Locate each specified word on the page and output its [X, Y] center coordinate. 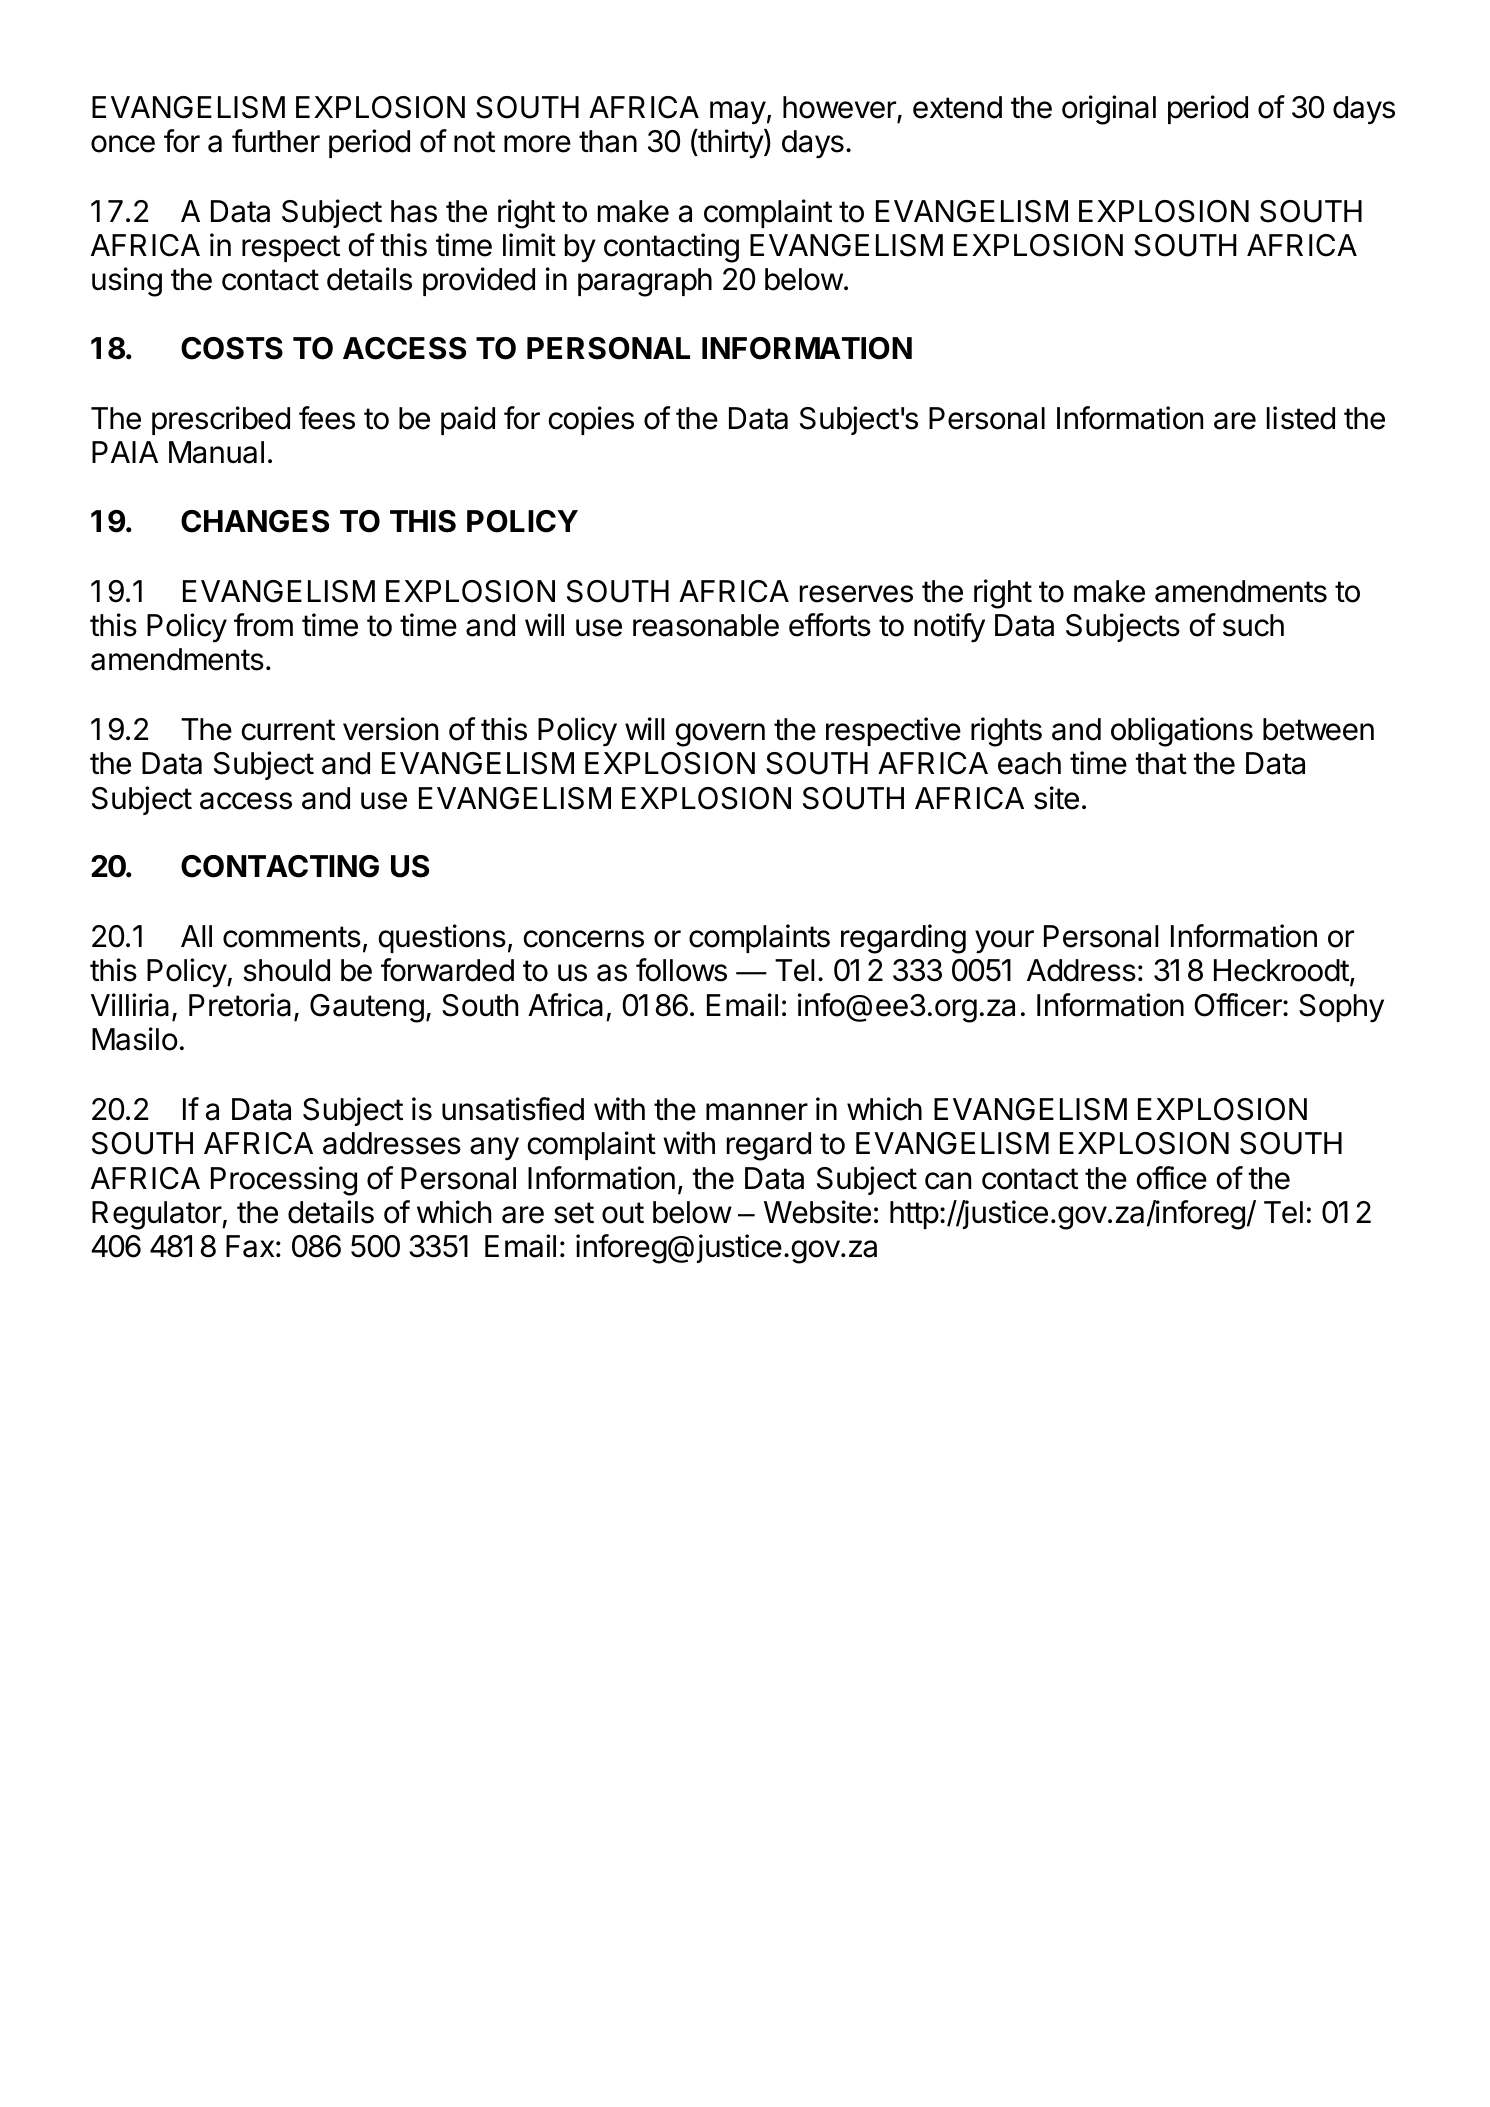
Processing [284, 1181]
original [1109, 110]
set [574, 1213]
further [276, 141]
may [738, 113]
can [948, 1181]
